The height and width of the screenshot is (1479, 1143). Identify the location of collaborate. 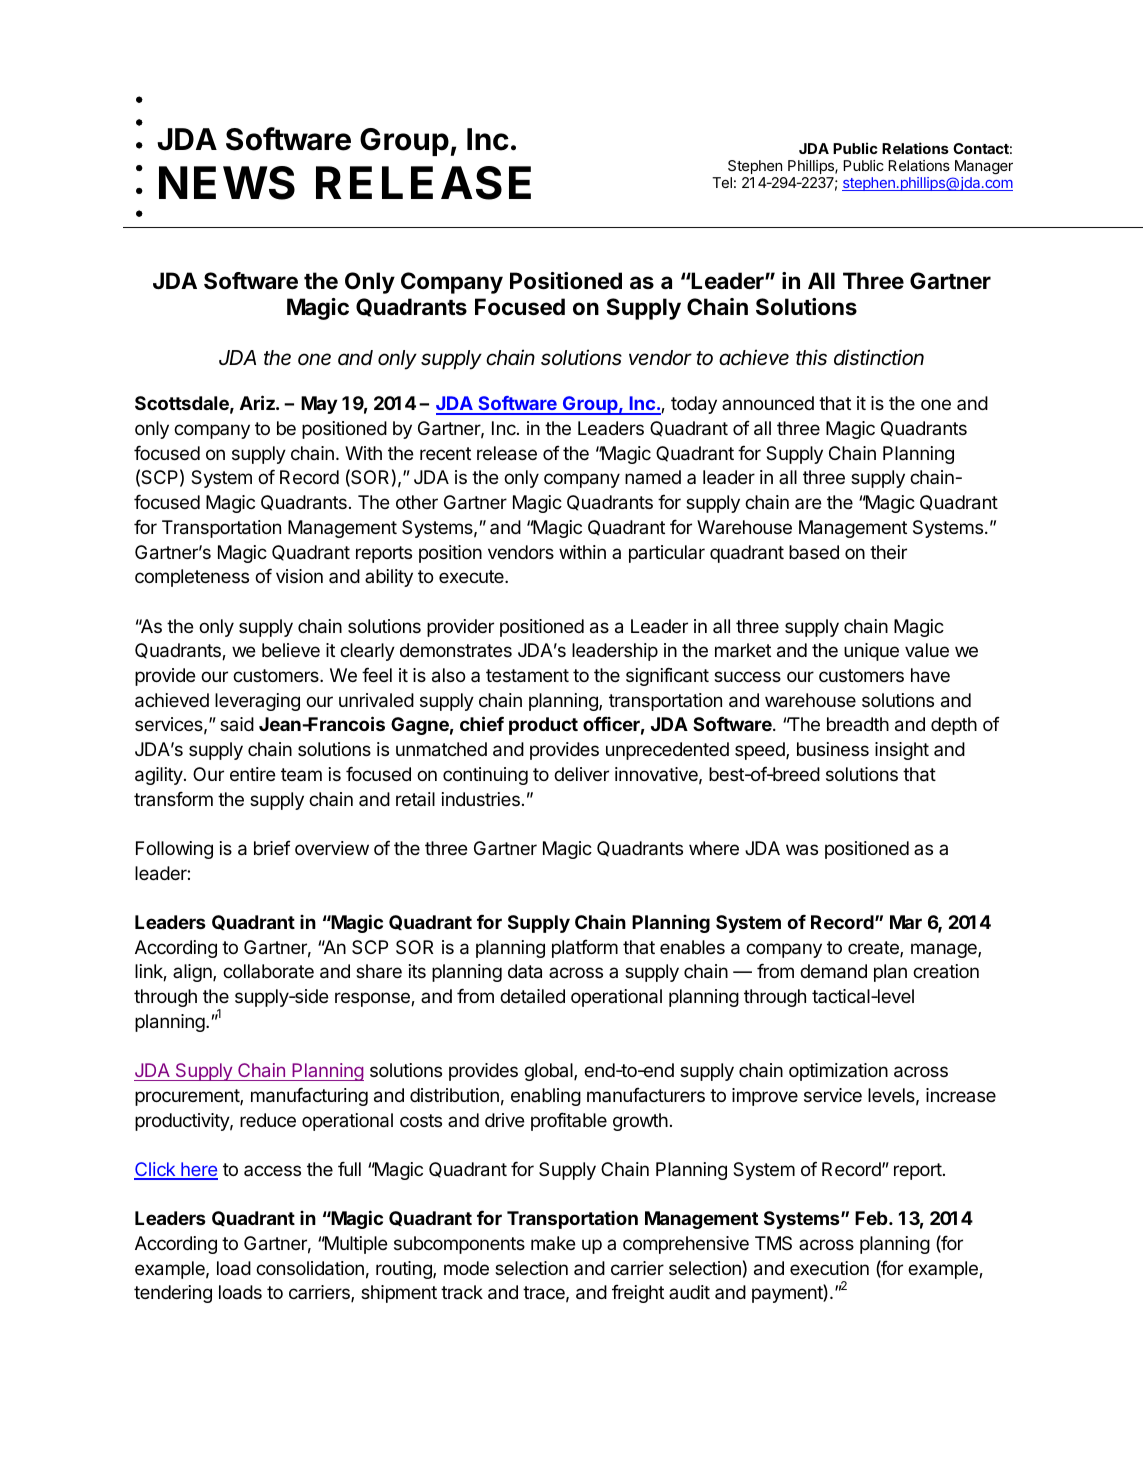
(268, 971).
